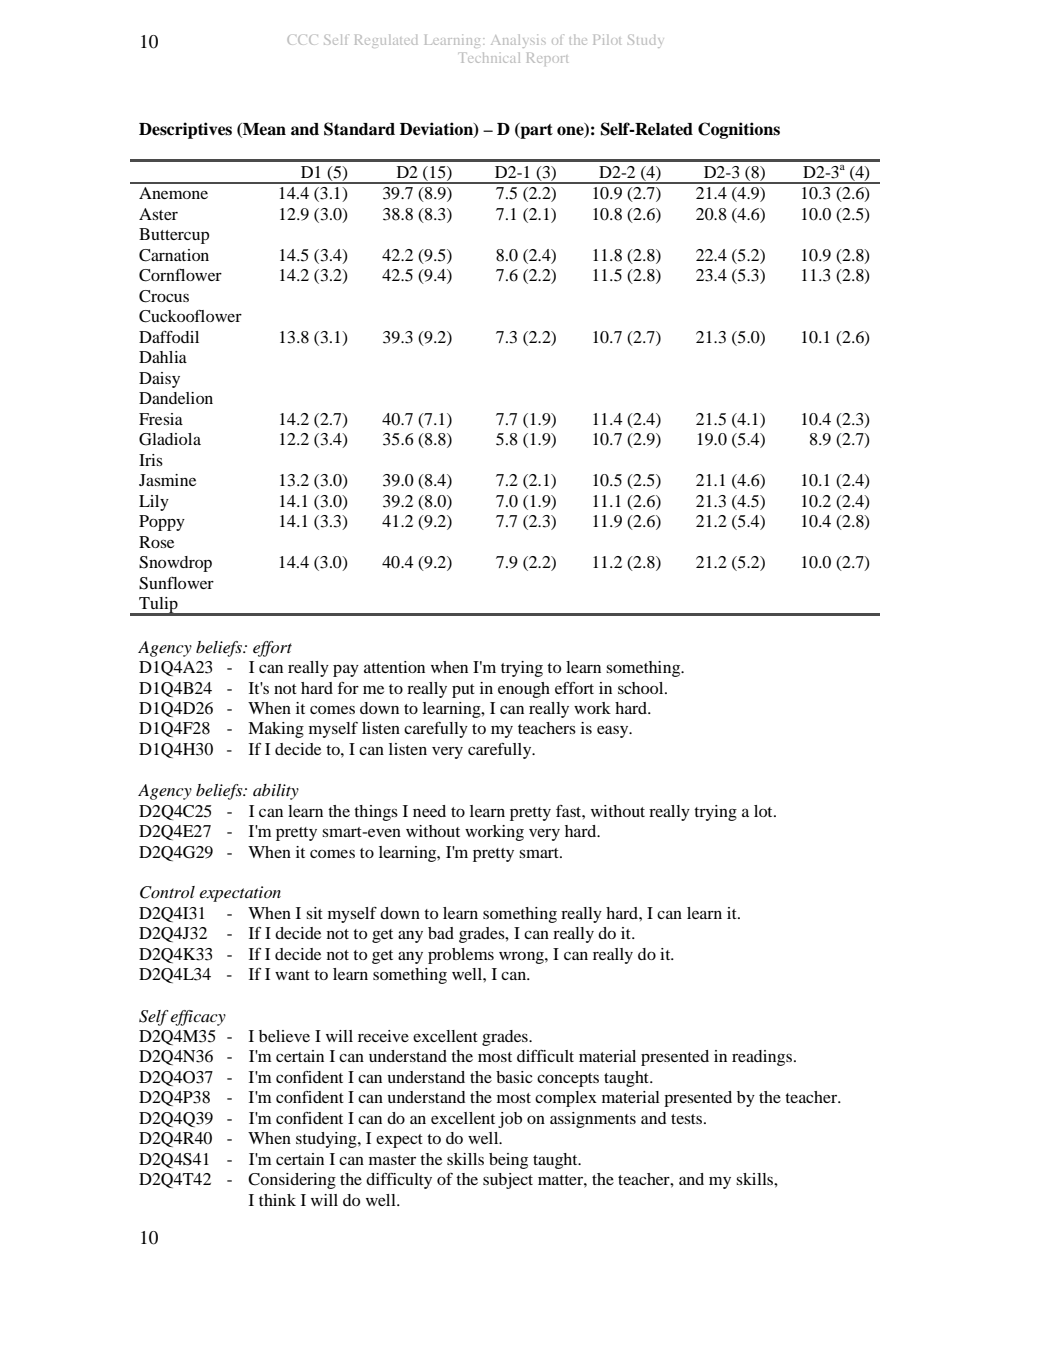 This screenshot has width=1055, height=1365. Describe the element at coordinates (463, 691) in the screenshot. I see `put` at that location.
